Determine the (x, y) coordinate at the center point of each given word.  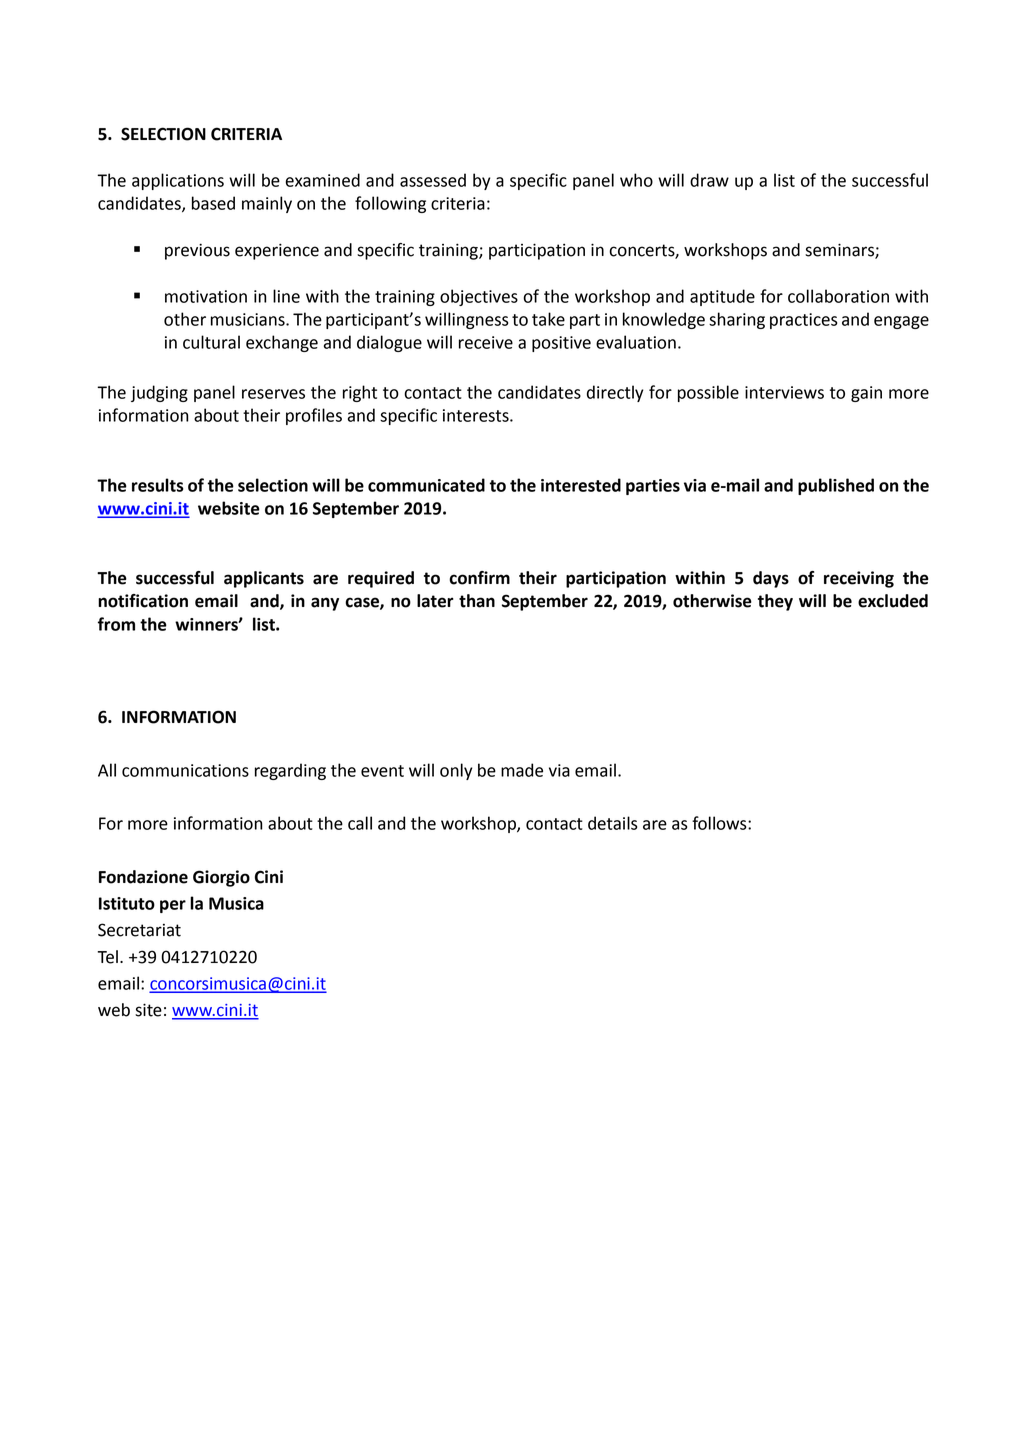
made (522, 770)
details (612, 823)
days (771, 579)
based (213, 203)
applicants (264, 579)
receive (486, 342)
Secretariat (139, 930)
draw (709, 180)
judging (159, 393)
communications (185, 770)
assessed (433, 180)
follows (720, 823)
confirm (479, 578)
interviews (784, 392)
